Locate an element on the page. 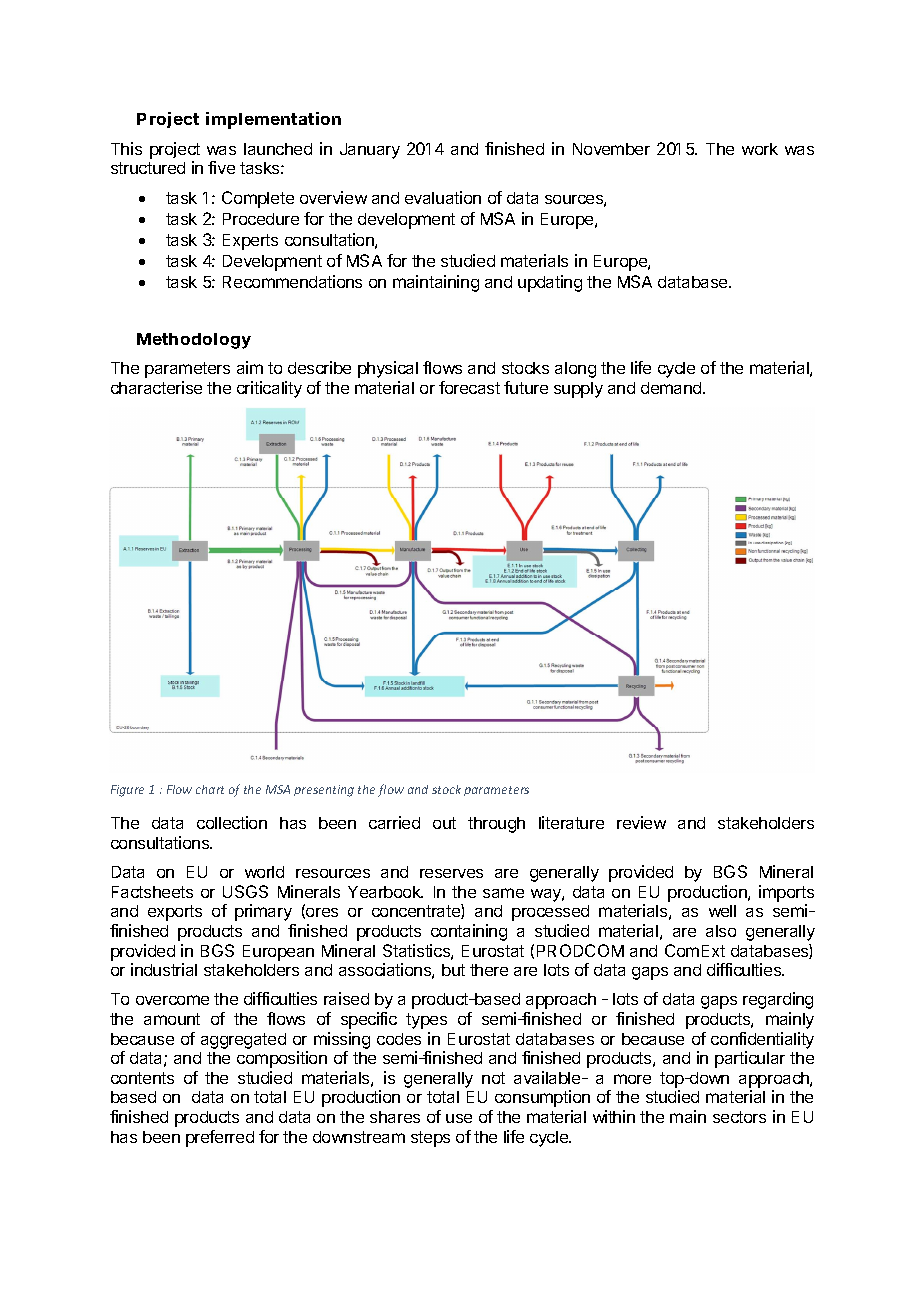 The height and width of the image is (1308, 924). sectors is located at coordinates (739, 1117).
